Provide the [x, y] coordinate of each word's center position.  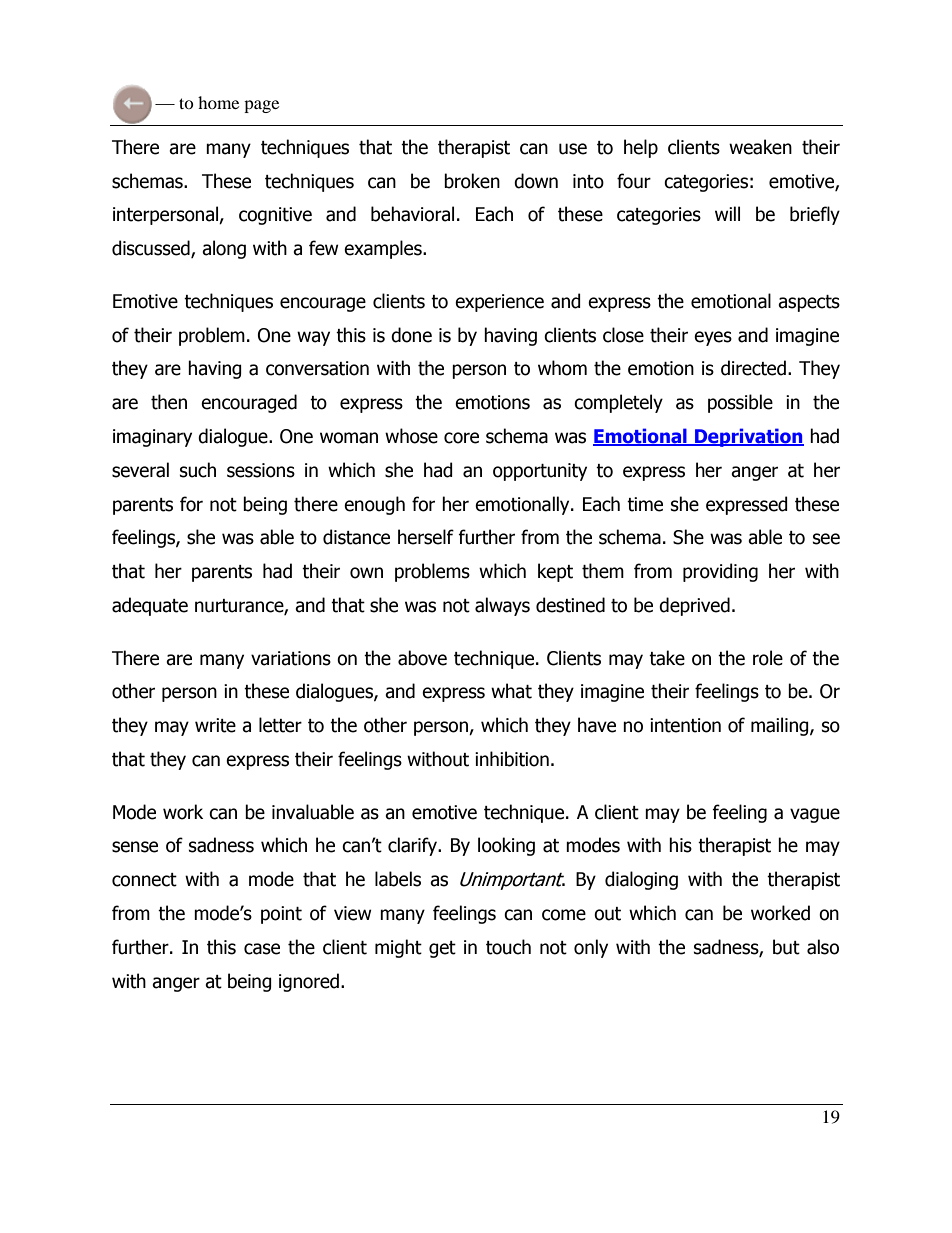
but [786, 947]
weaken [760, 147]
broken [472, 181]
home [218, 102]
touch [508, 947]
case [262, 949]
